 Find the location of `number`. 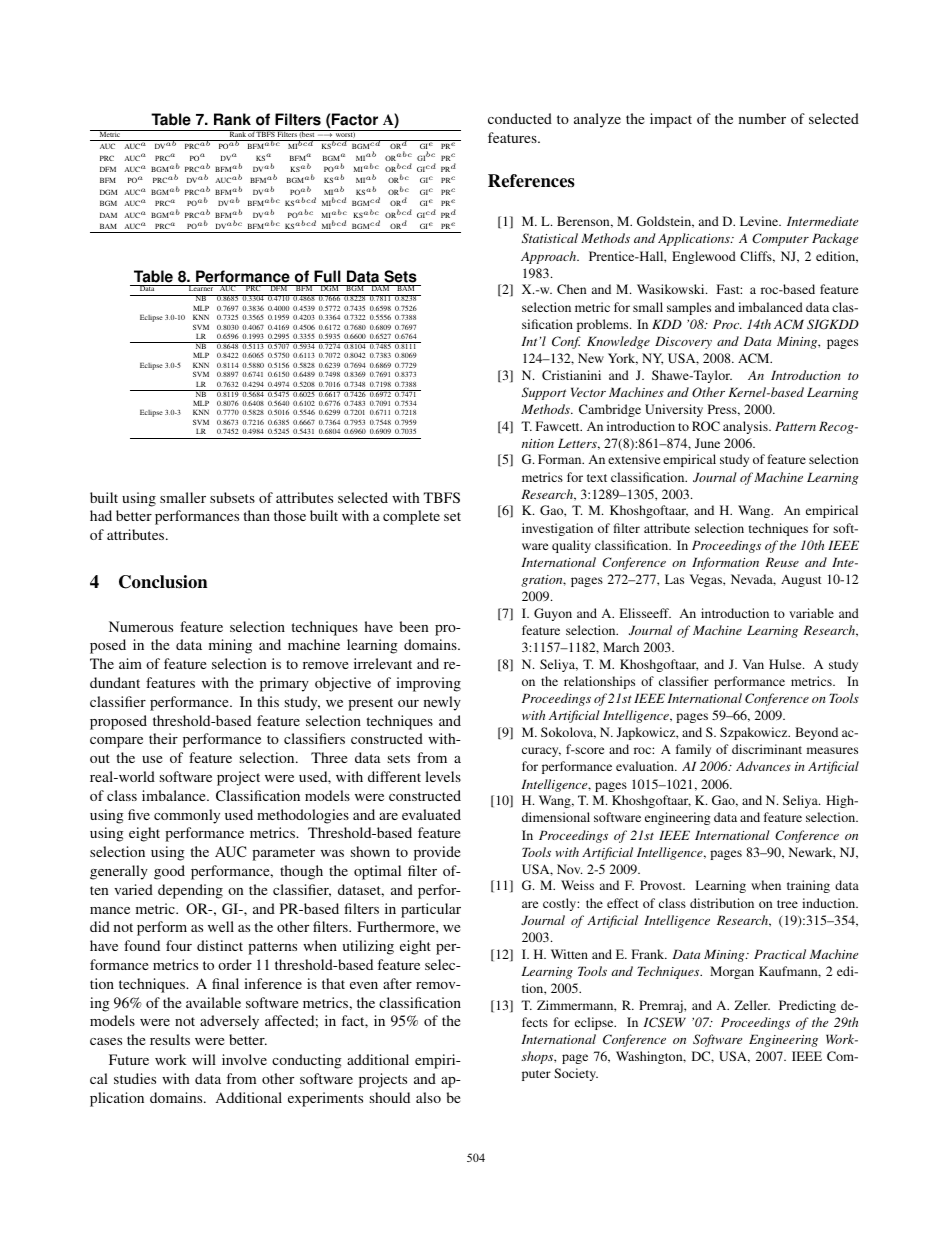

number is located at coordinates (762, 118).
